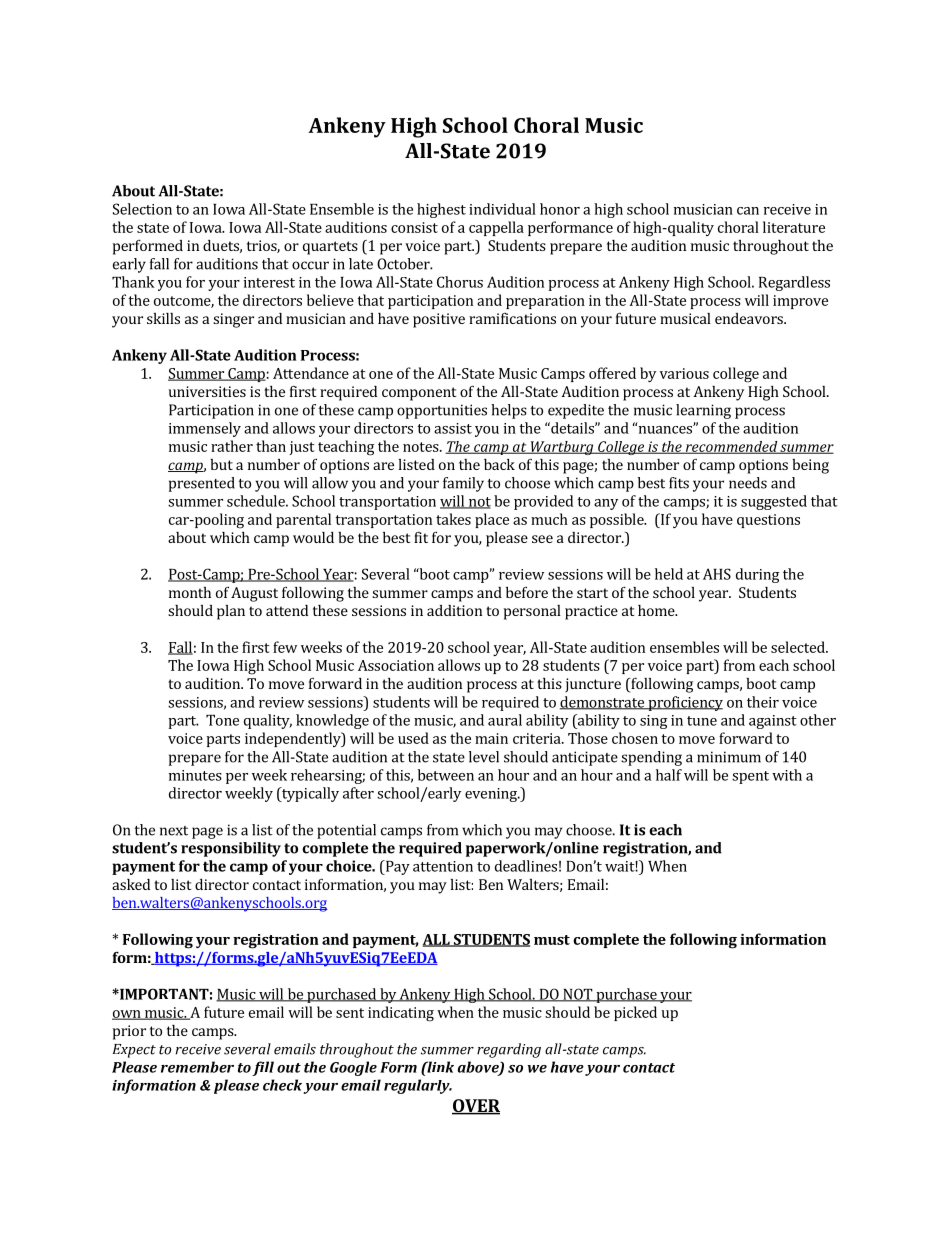 The image size is (952, 1233). I want to click on rather, so click(232, 446).
